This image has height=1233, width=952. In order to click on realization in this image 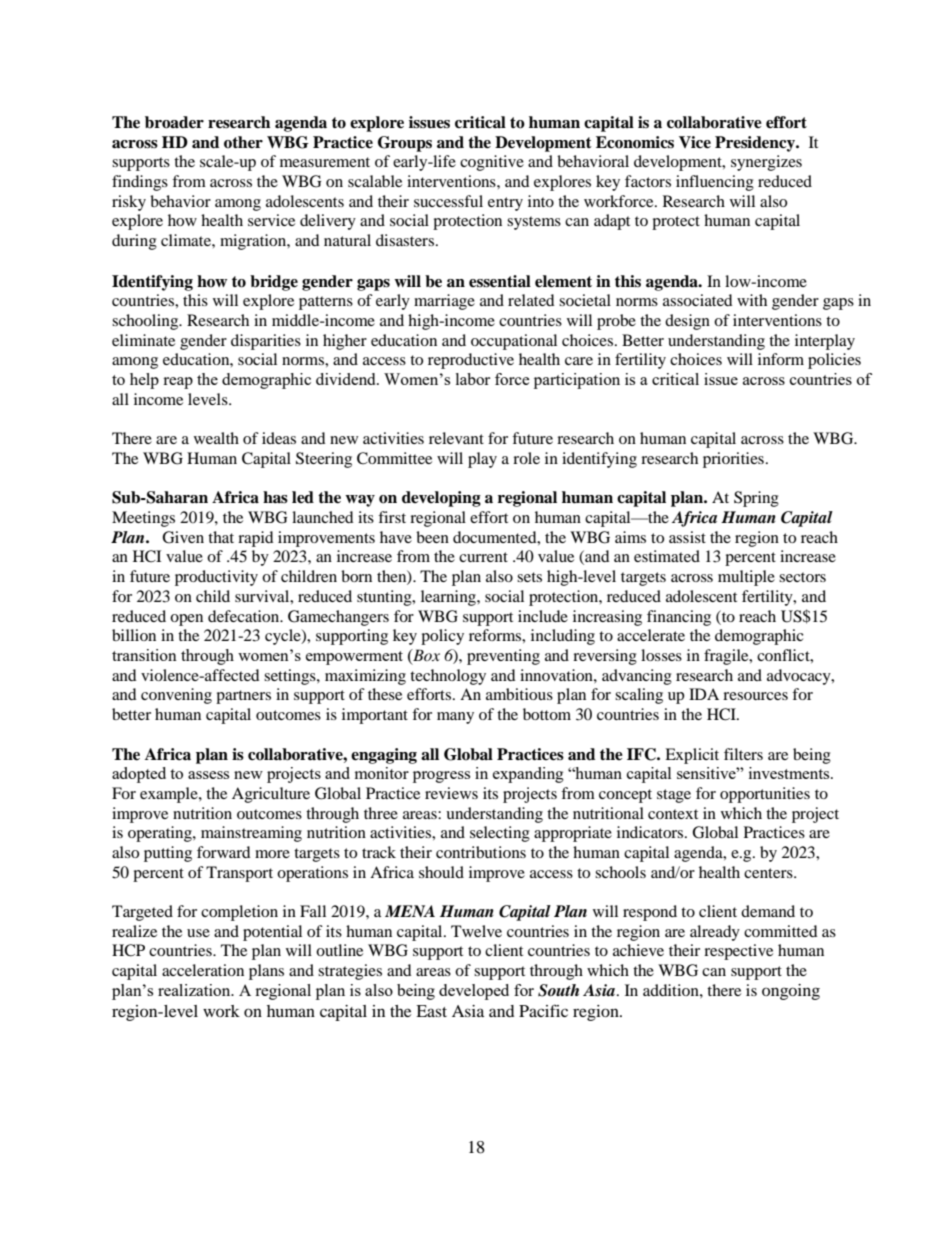, I will do `click(195, 990)`.
